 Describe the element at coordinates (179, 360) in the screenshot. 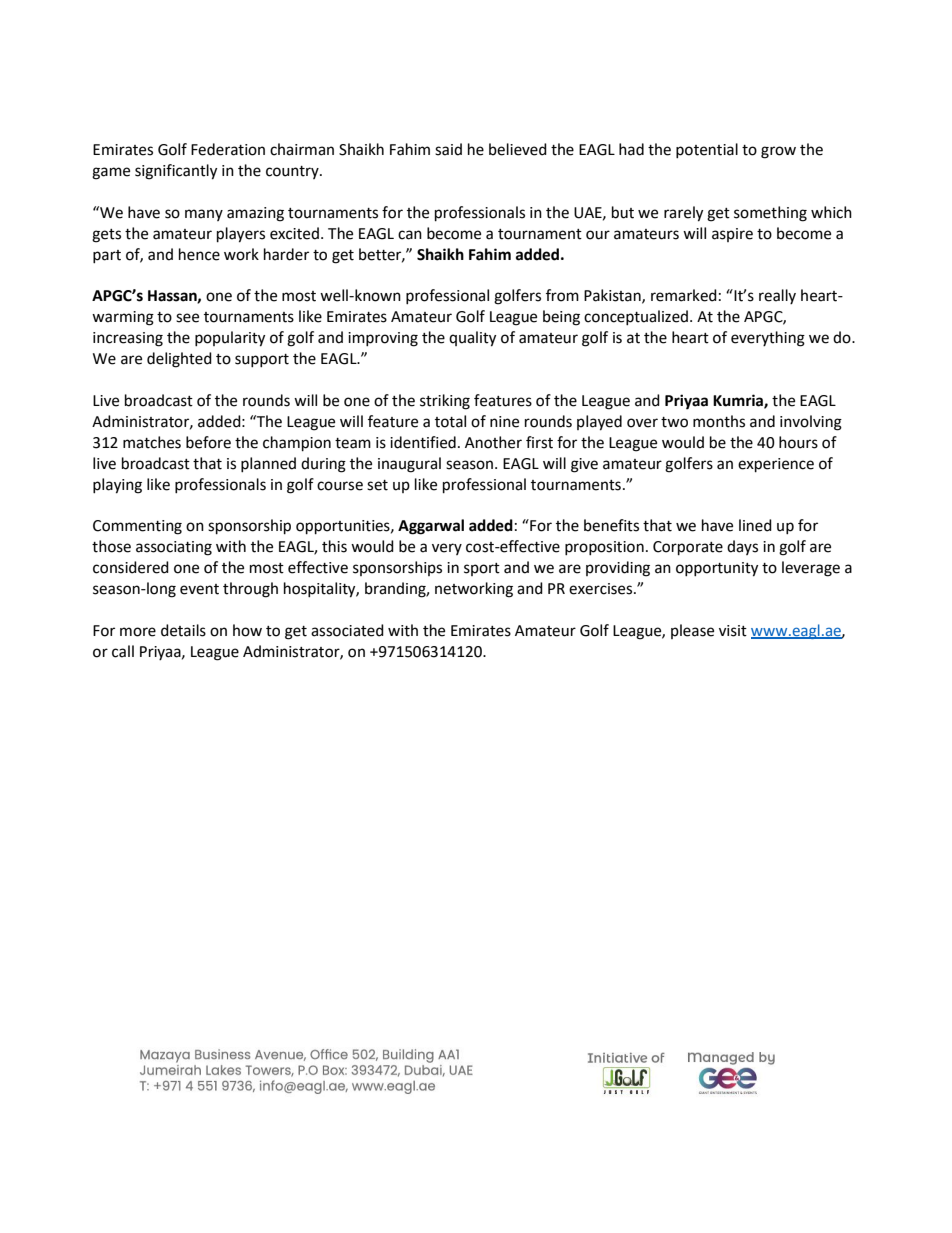

I see `delighted` at that location.
